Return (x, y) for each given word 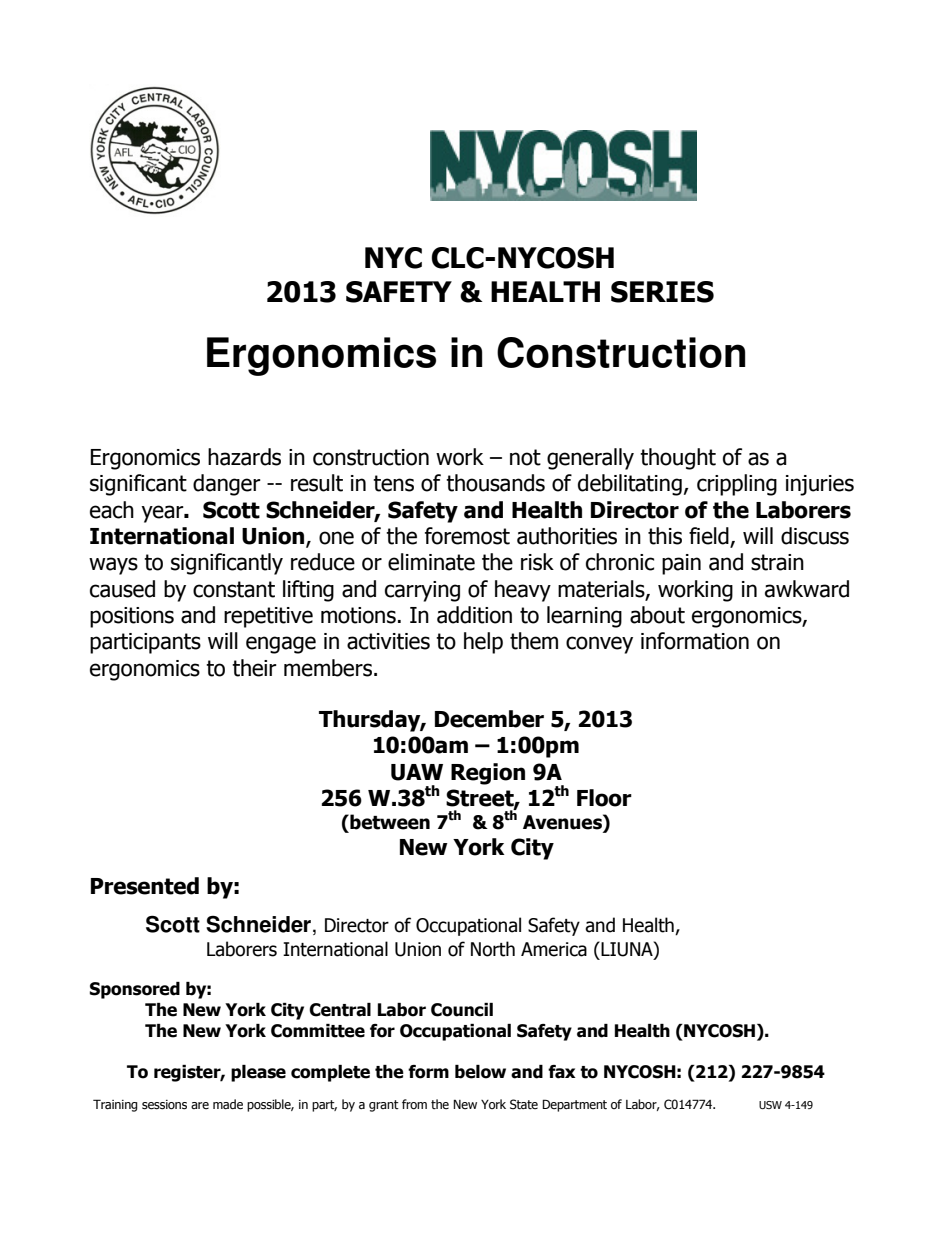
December (489, 719)
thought (678, 459)
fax (562, 1072)
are (200, 1105)
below (480, 1072)
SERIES (662, 292)
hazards (244, 457)
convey (599, 645)
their (254, 668)
